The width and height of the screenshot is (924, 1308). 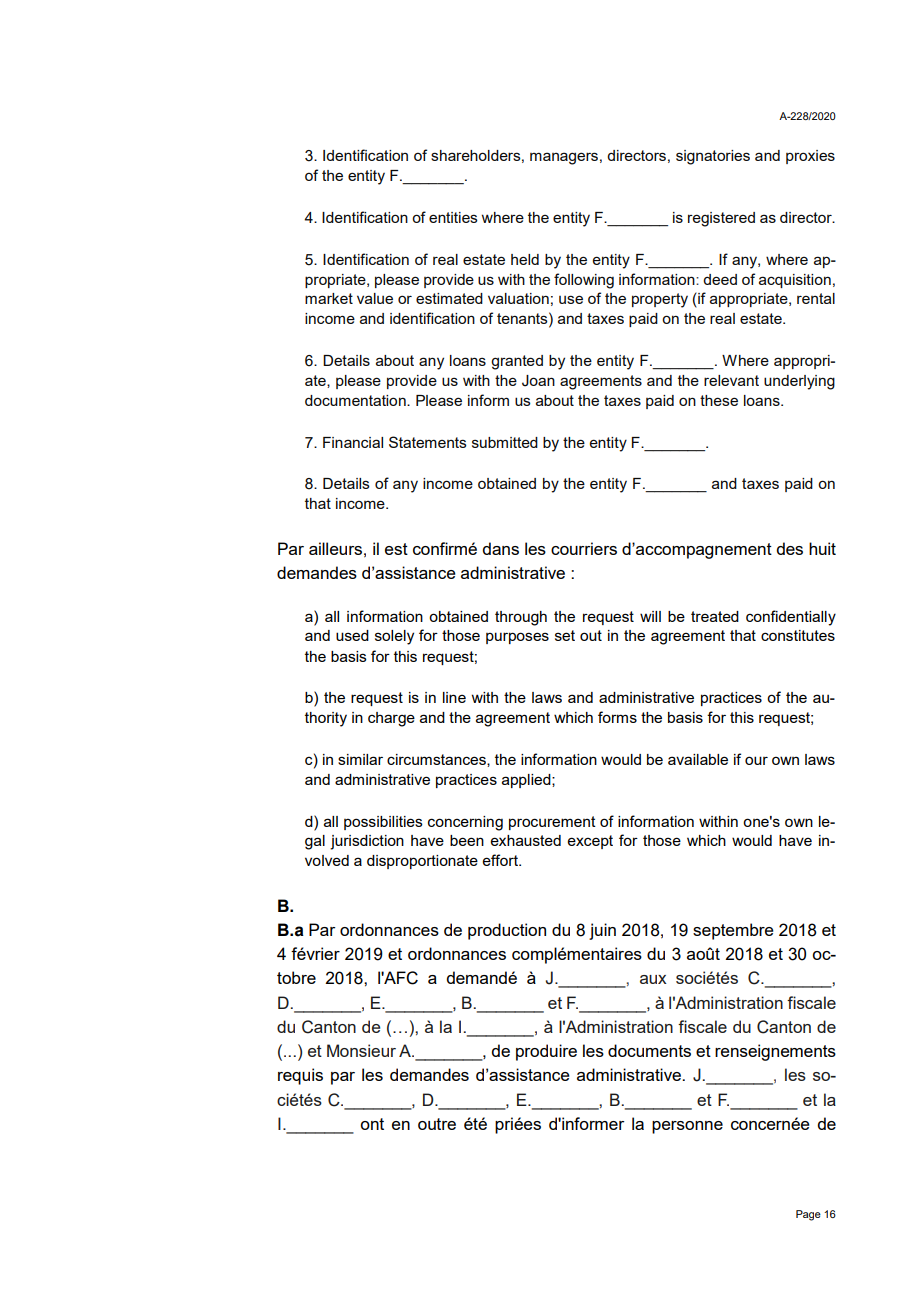 What do you see at coordinates (394, 637) in the screenshot?
I see `solely` at bounding box center [394, 637].
